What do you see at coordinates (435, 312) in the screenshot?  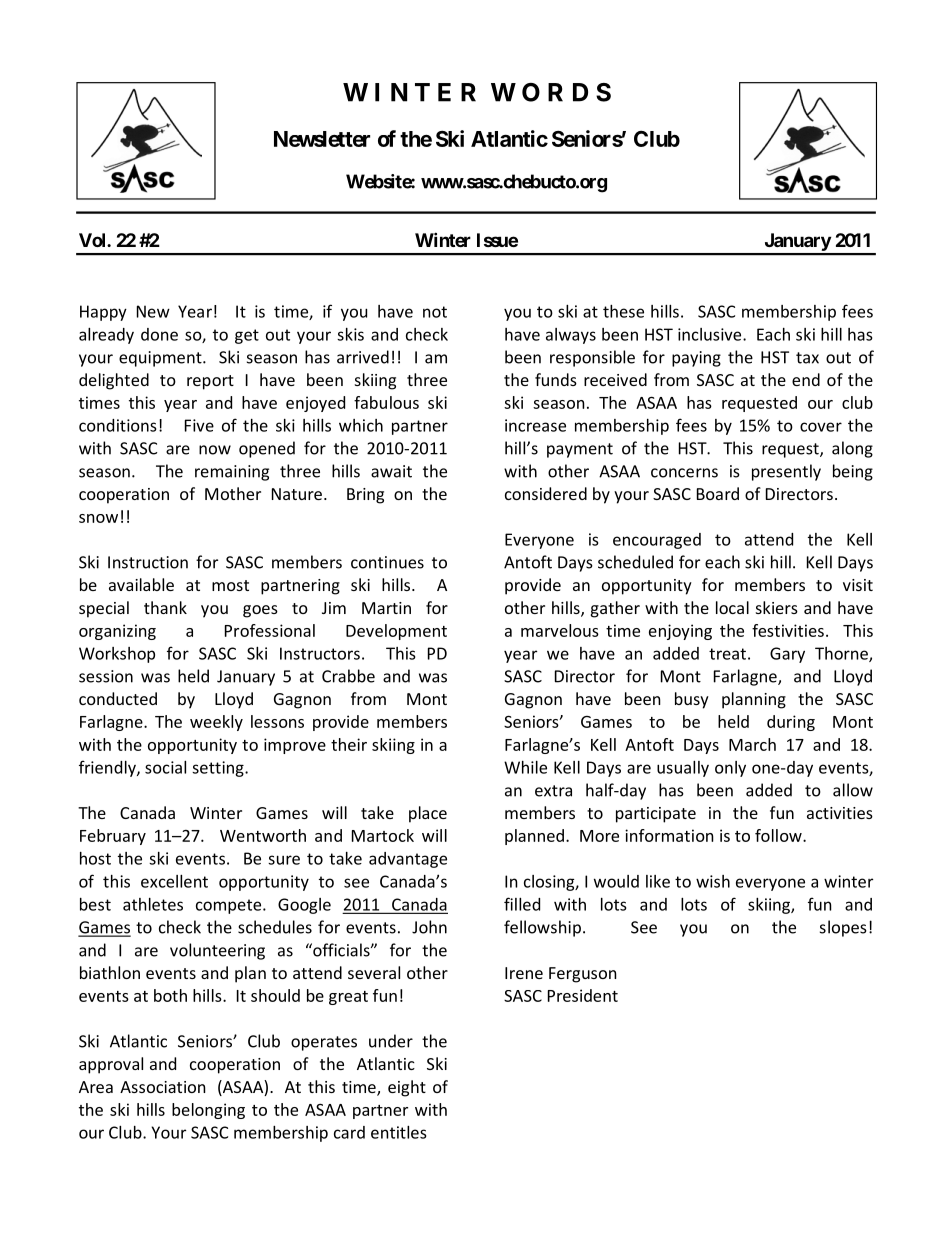 I see `not` at bounding box center [435, 312].
